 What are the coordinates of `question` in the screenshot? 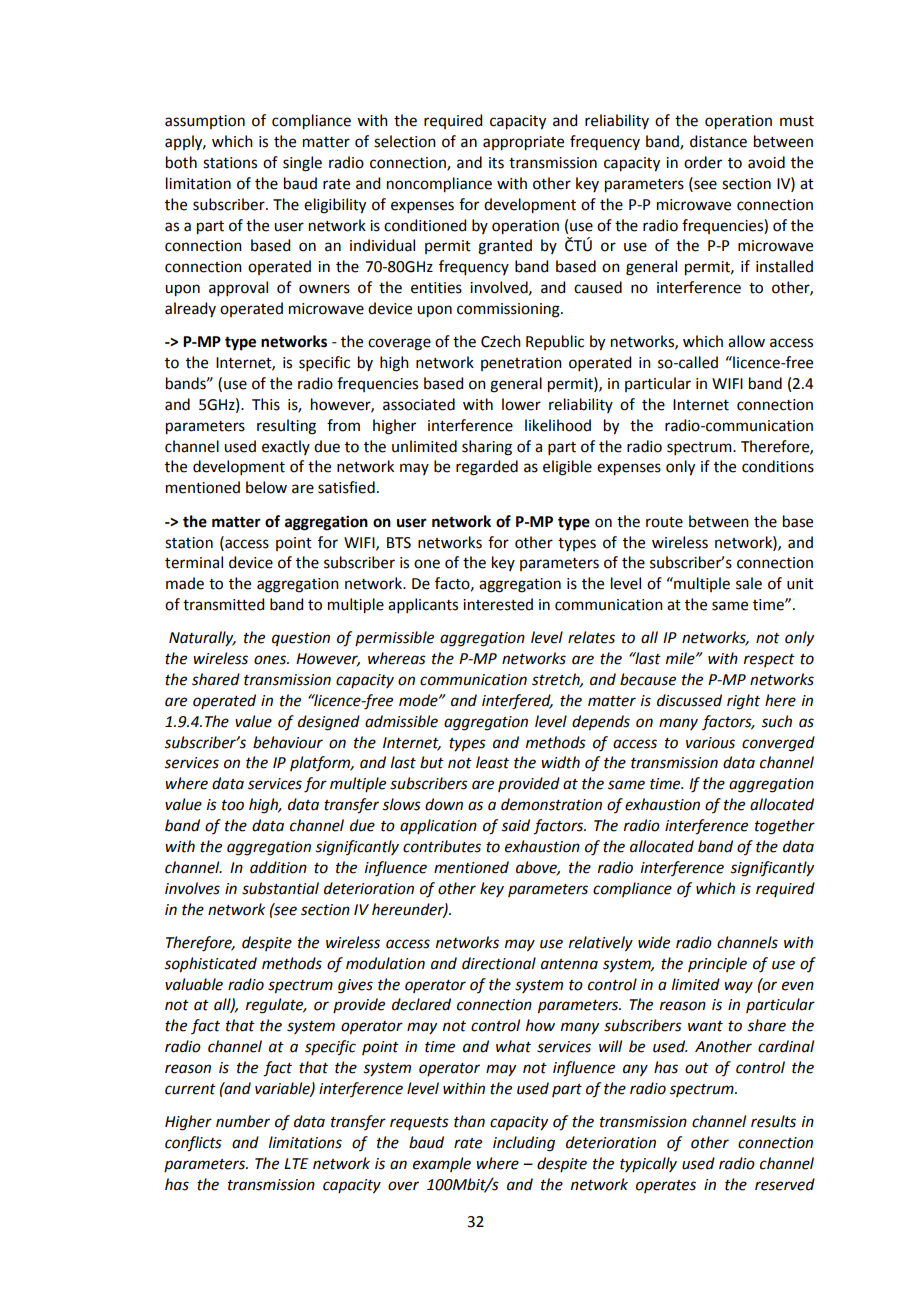 It's located at (301, 639).
